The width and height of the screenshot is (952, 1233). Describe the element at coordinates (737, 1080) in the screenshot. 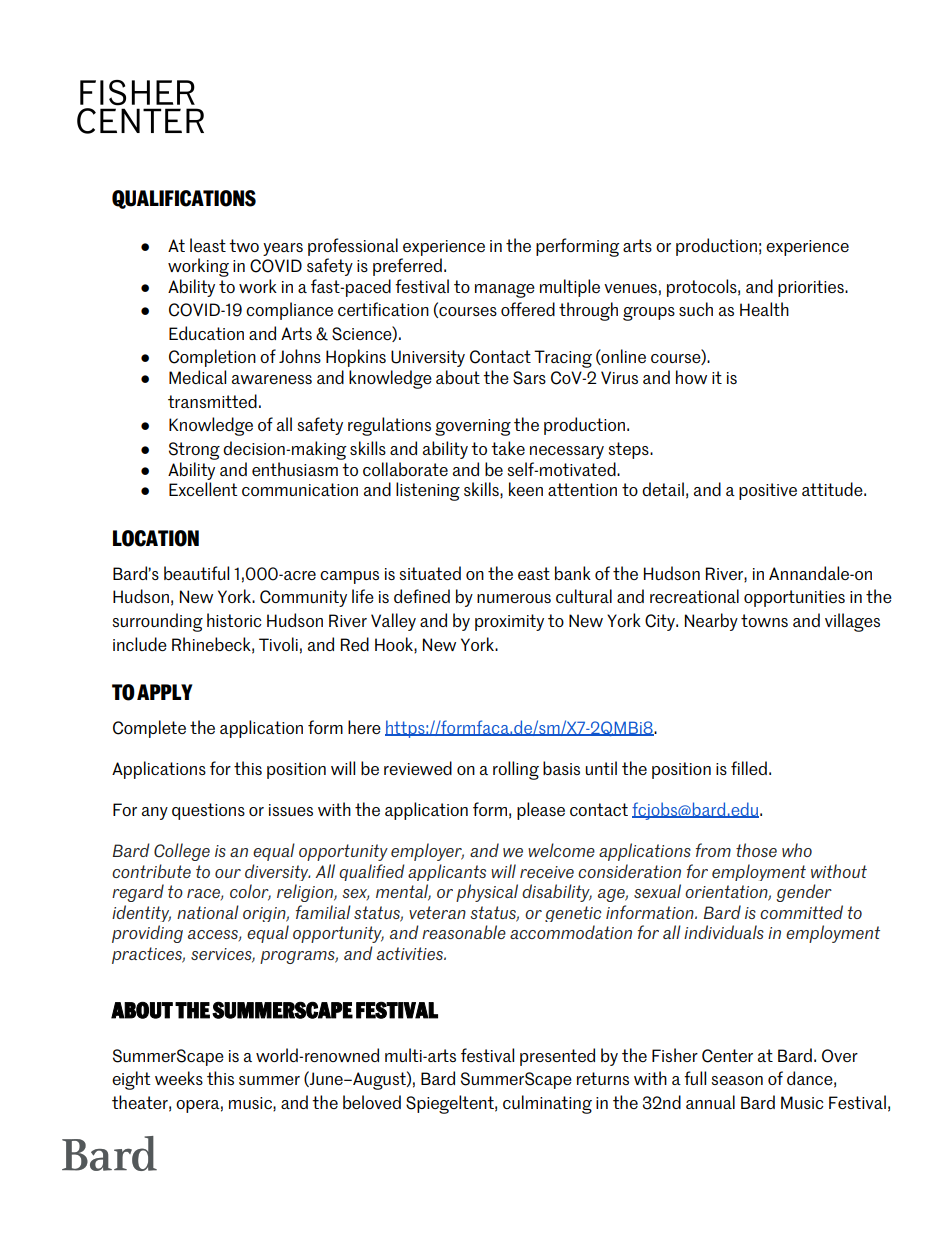

I see `season` at that location.
